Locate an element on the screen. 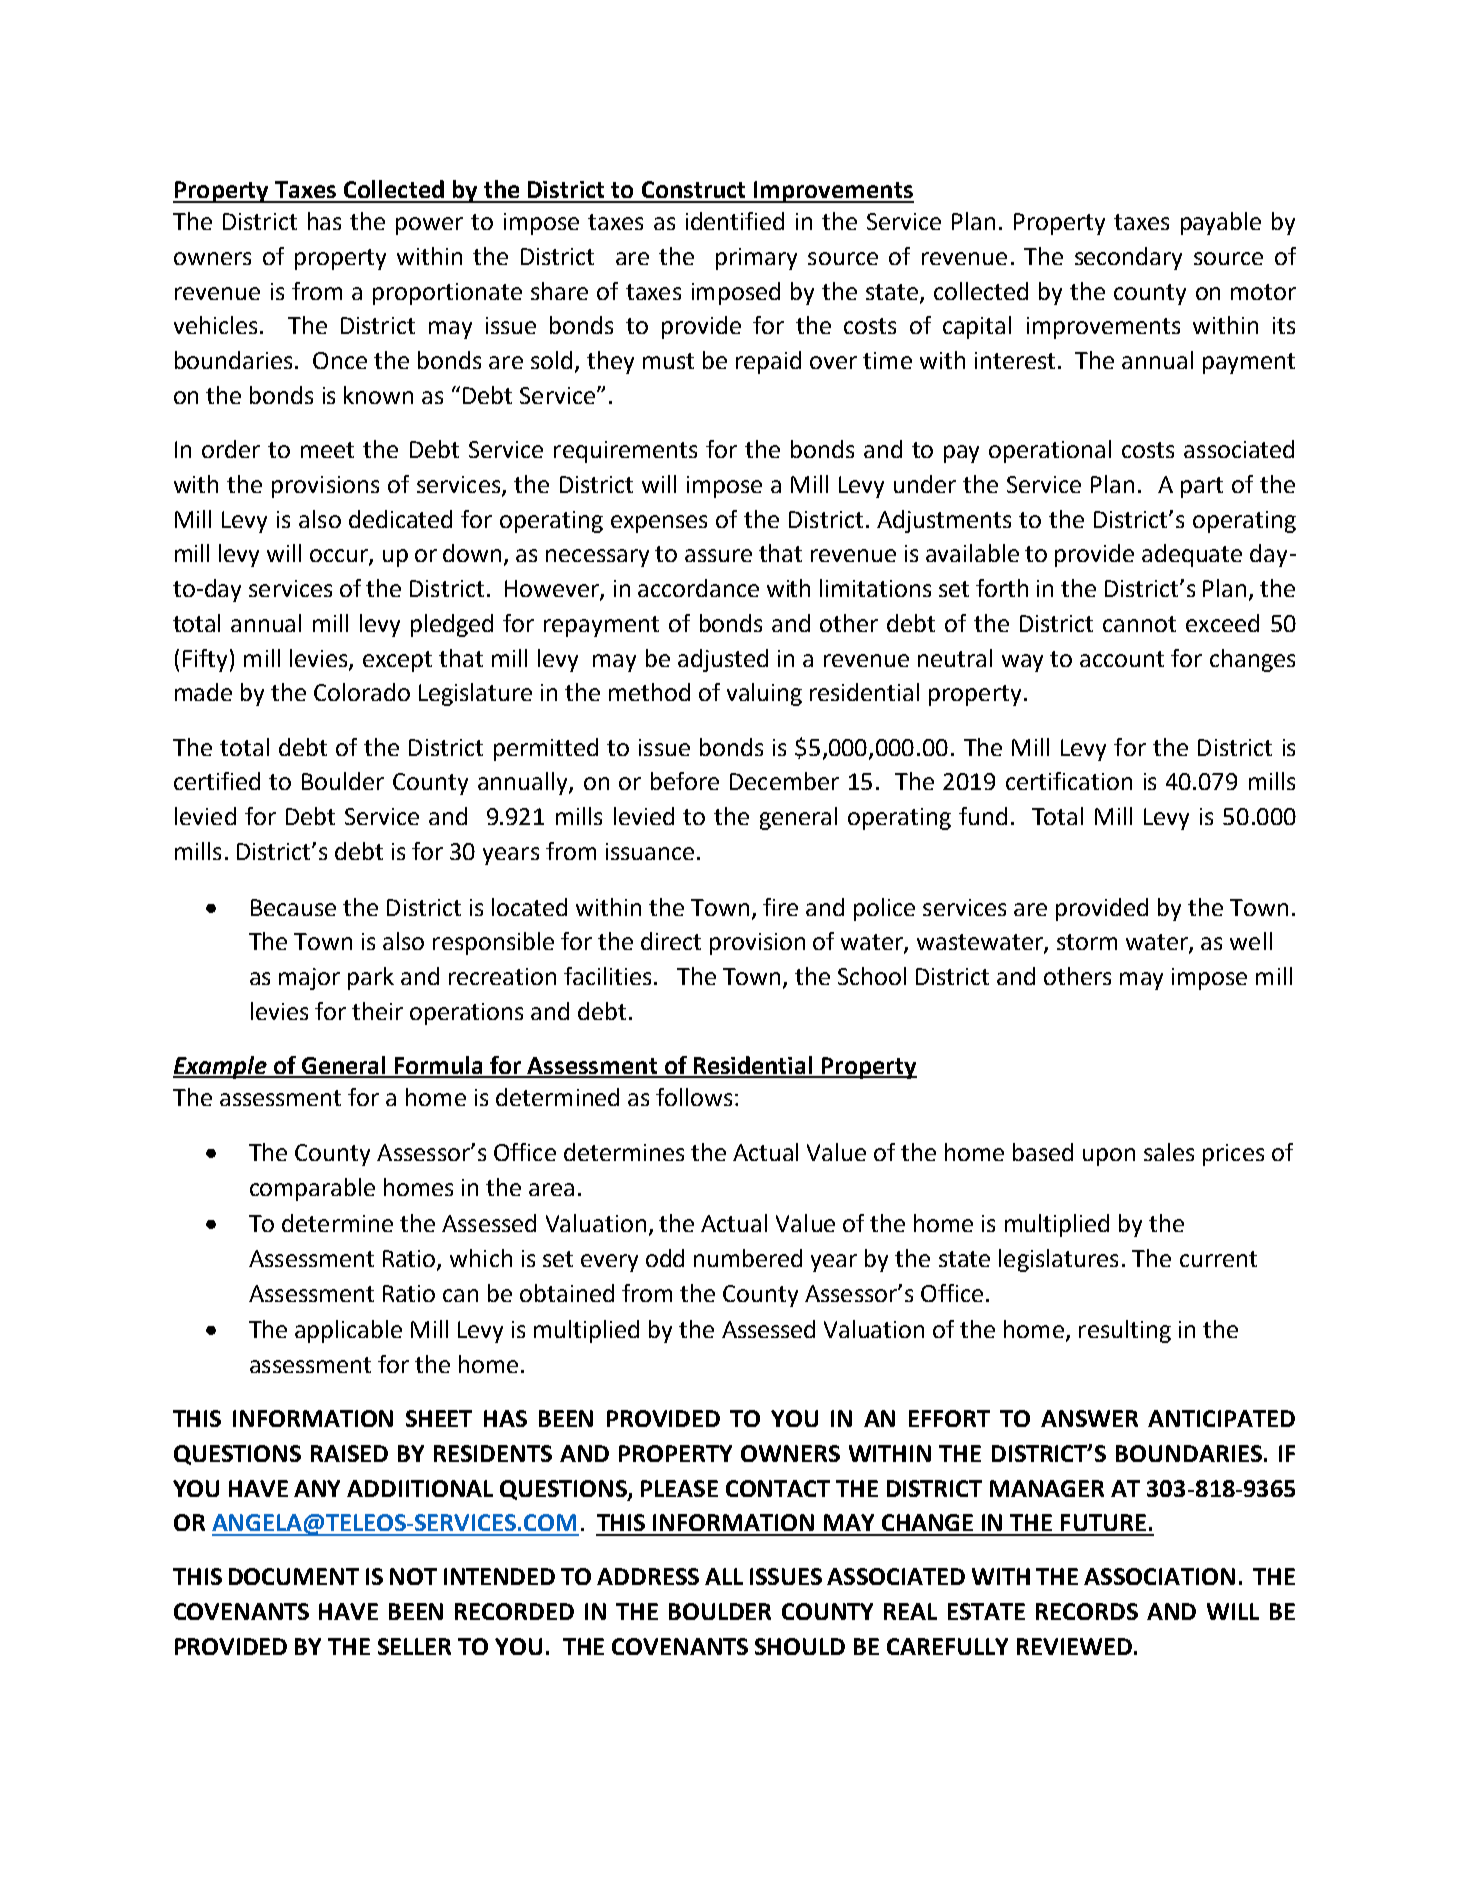 This screenshot has width=1469, height=1901. cannot is located at coordinates (1139, 624).
